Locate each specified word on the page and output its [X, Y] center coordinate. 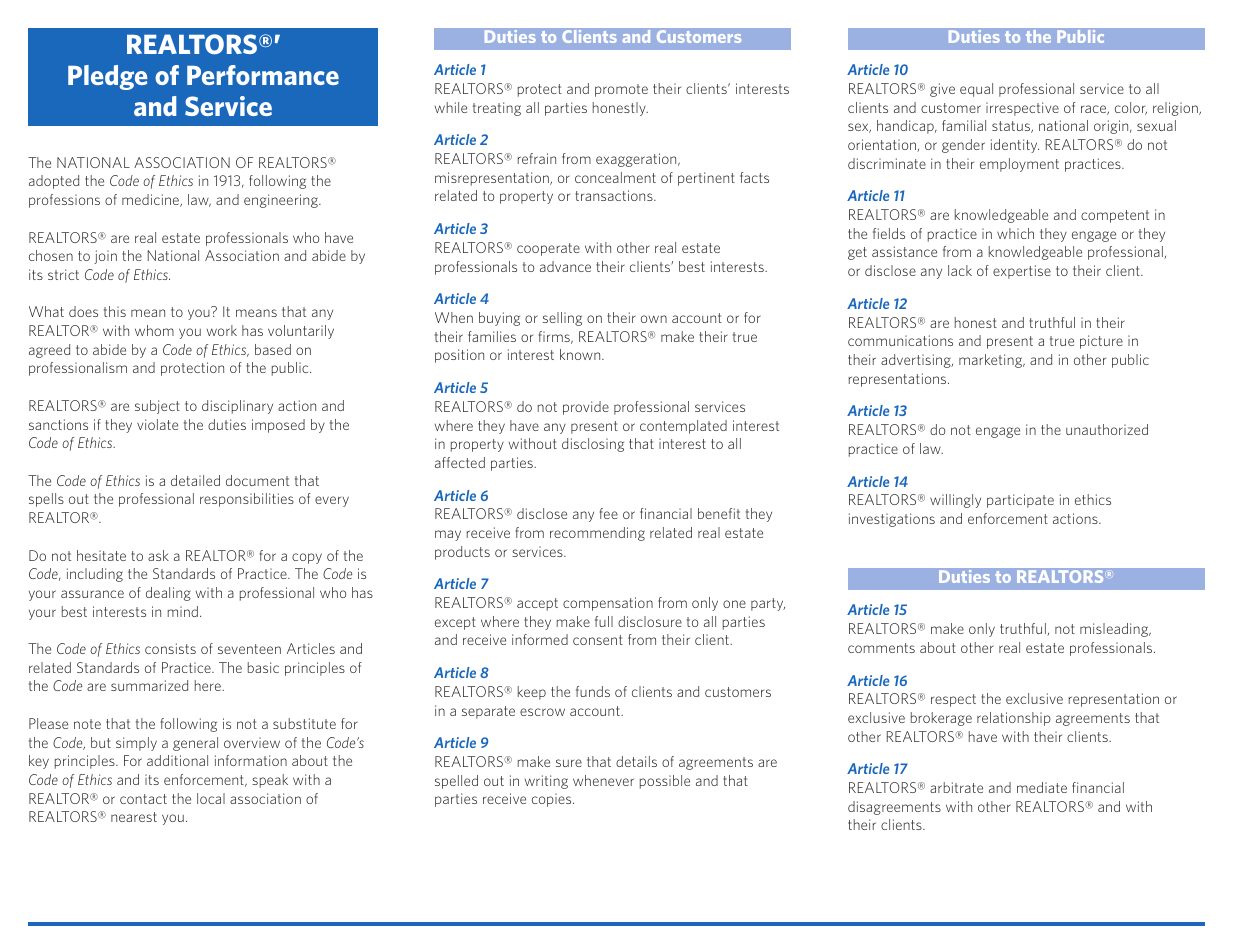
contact [143, 799]
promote [621, 90]
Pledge [107, 77]
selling [562, 319]
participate [1020, 501]
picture [1101, 342]
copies [553, 800]
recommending [597, 534]
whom [154, 330]
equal [976, 90]
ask [158, 555]
